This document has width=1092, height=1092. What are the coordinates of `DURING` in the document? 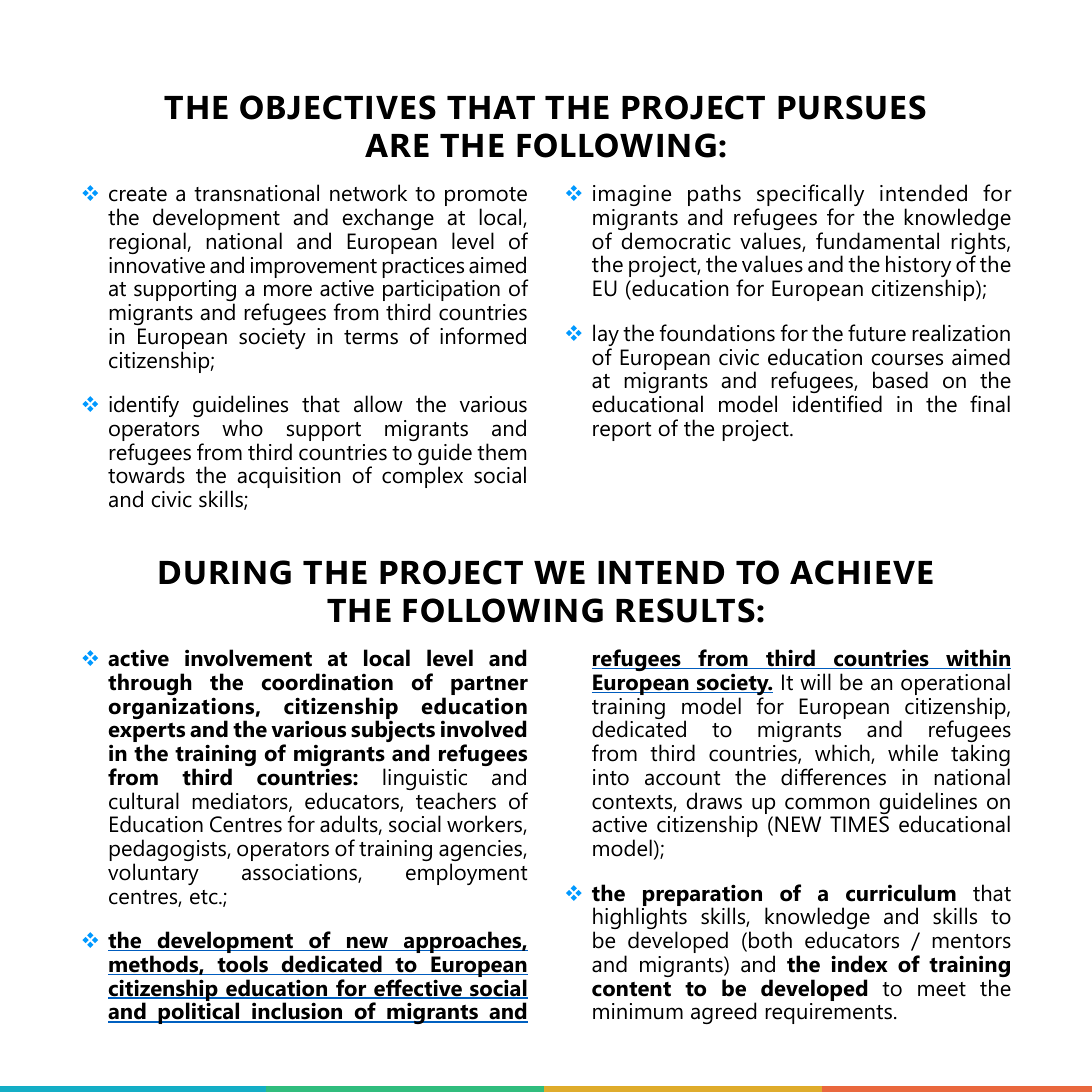 It's located at (225, 572).
